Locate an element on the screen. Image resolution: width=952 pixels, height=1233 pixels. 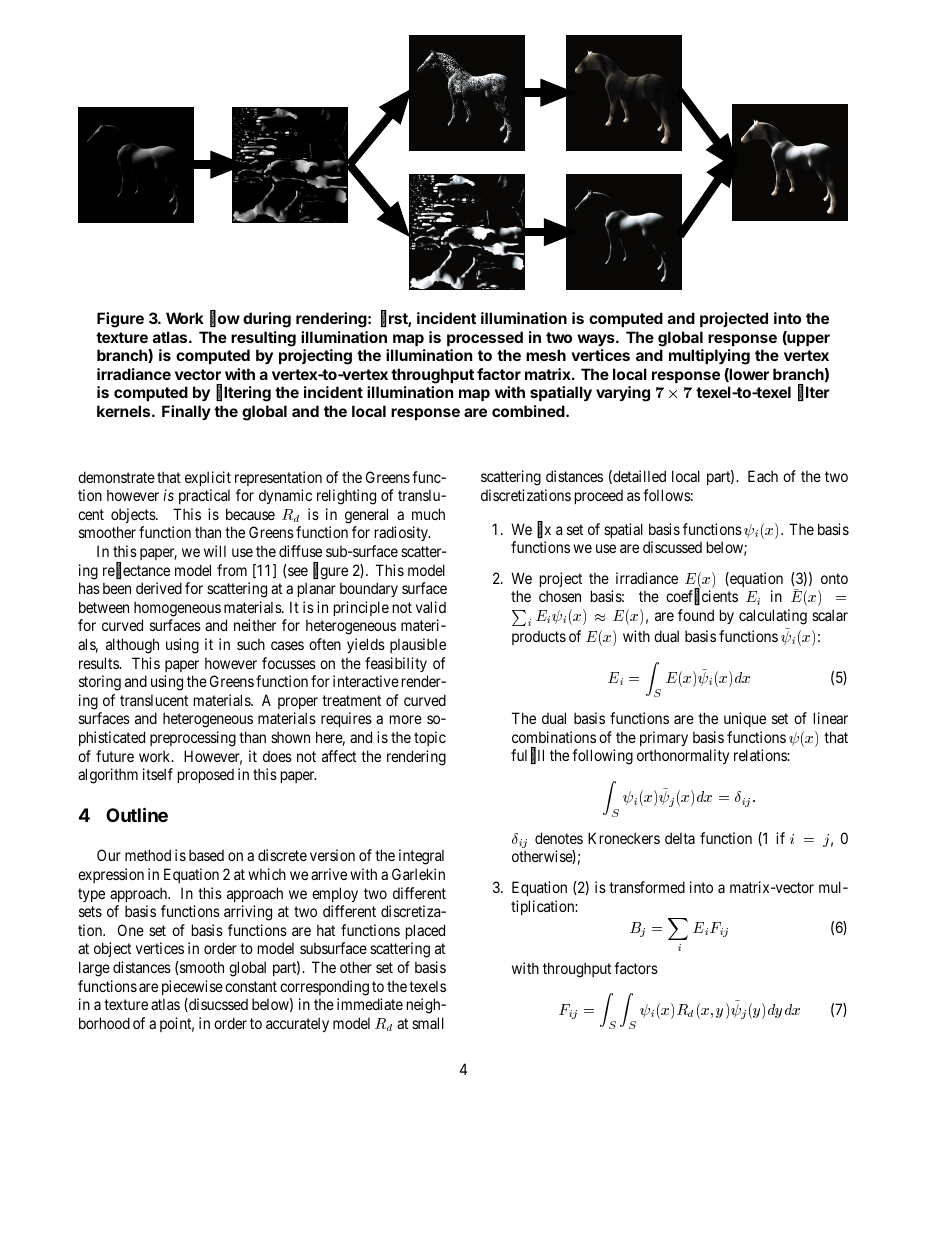
unique is located at coordinates (745, 719).
